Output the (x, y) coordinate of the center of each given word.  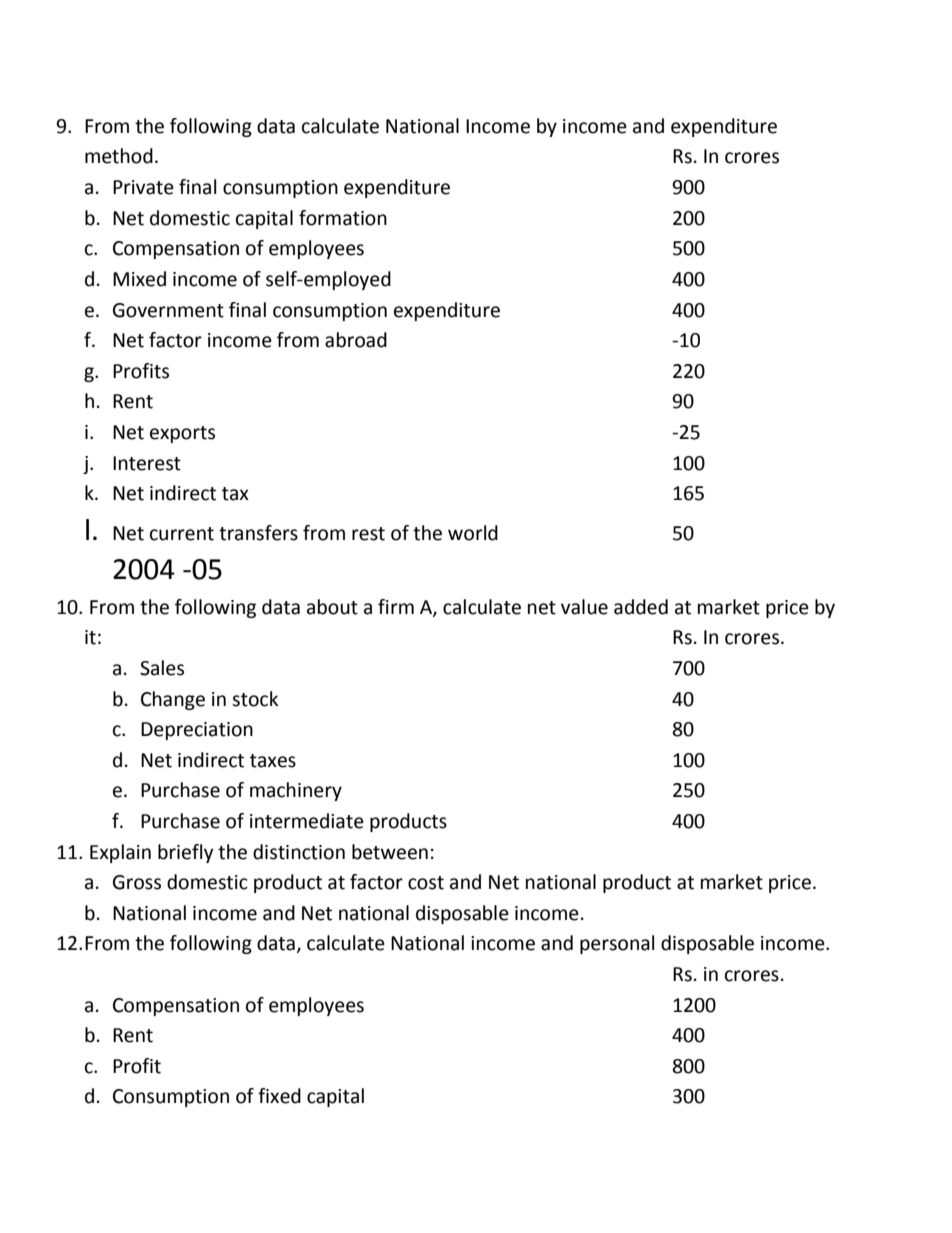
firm (396, 606)
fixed (279, 1096)
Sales (162, 668)
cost (426, 883)
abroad (356, 340)
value (584, 607)
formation (343, 218)
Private (143, 187)
